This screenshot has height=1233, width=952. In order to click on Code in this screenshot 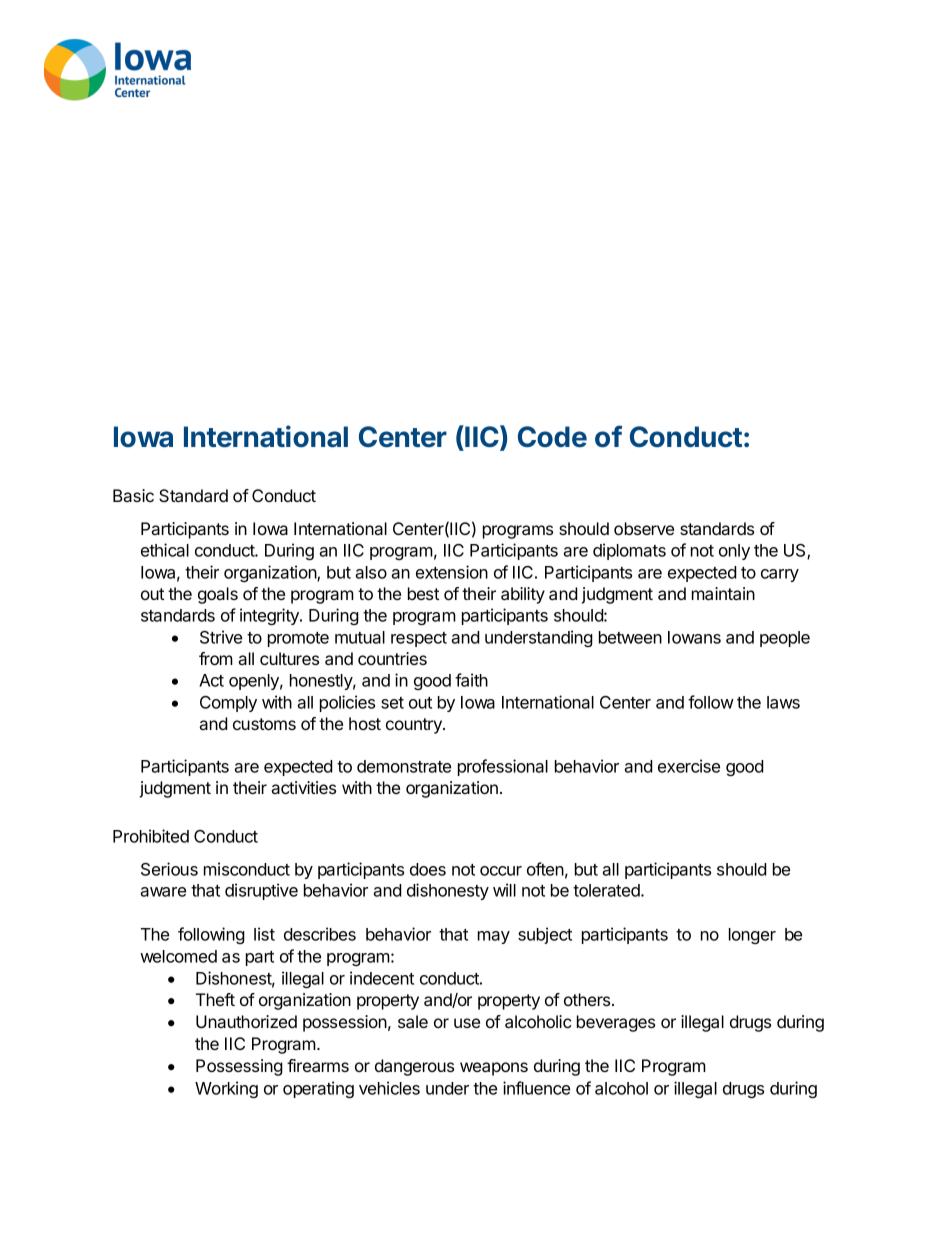, I will do `click(552, 437)`.
